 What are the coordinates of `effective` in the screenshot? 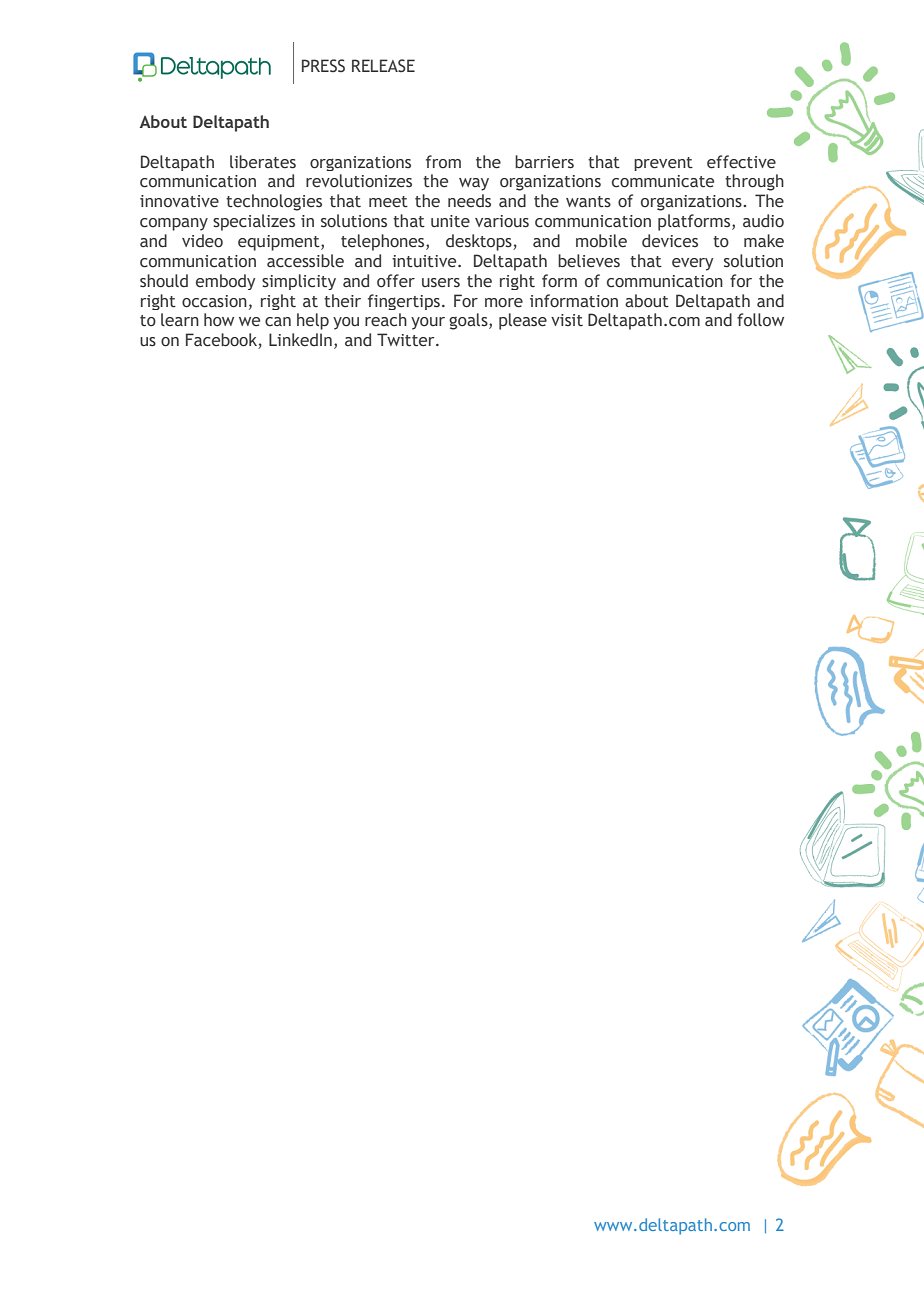 It's located at (741, 162).
